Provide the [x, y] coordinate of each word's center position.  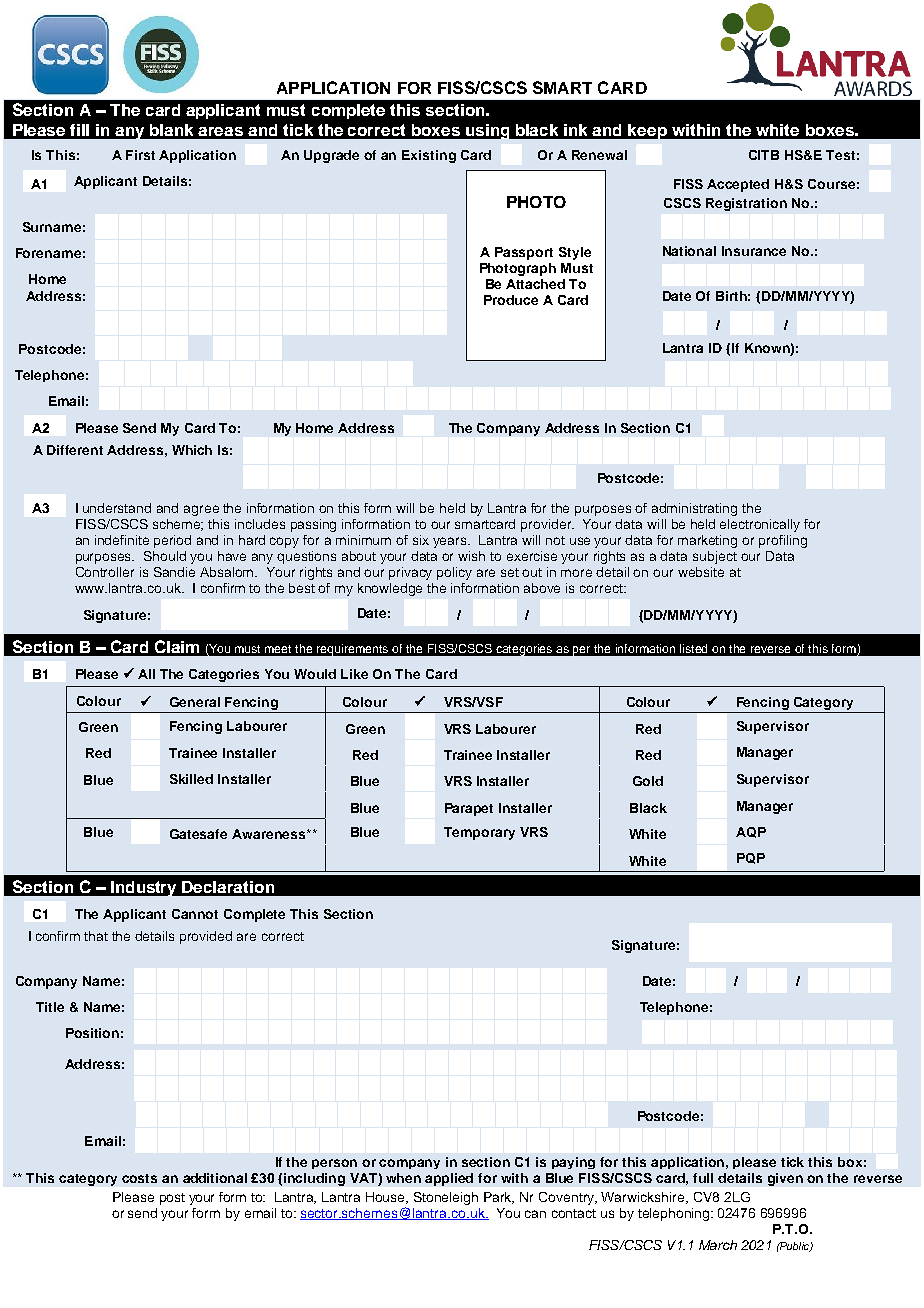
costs [139, 1178]
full [703, 1178]
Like [354, 674]
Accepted [738, 185]
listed [693, 648]
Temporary [479, 833]
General [195, 702]
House [387, 1198]
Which [192, 450]
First [140, 155]
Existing [429, 156]
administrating [694, 509]
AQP [751, 832]
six [421, 540]
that [96, 936]
